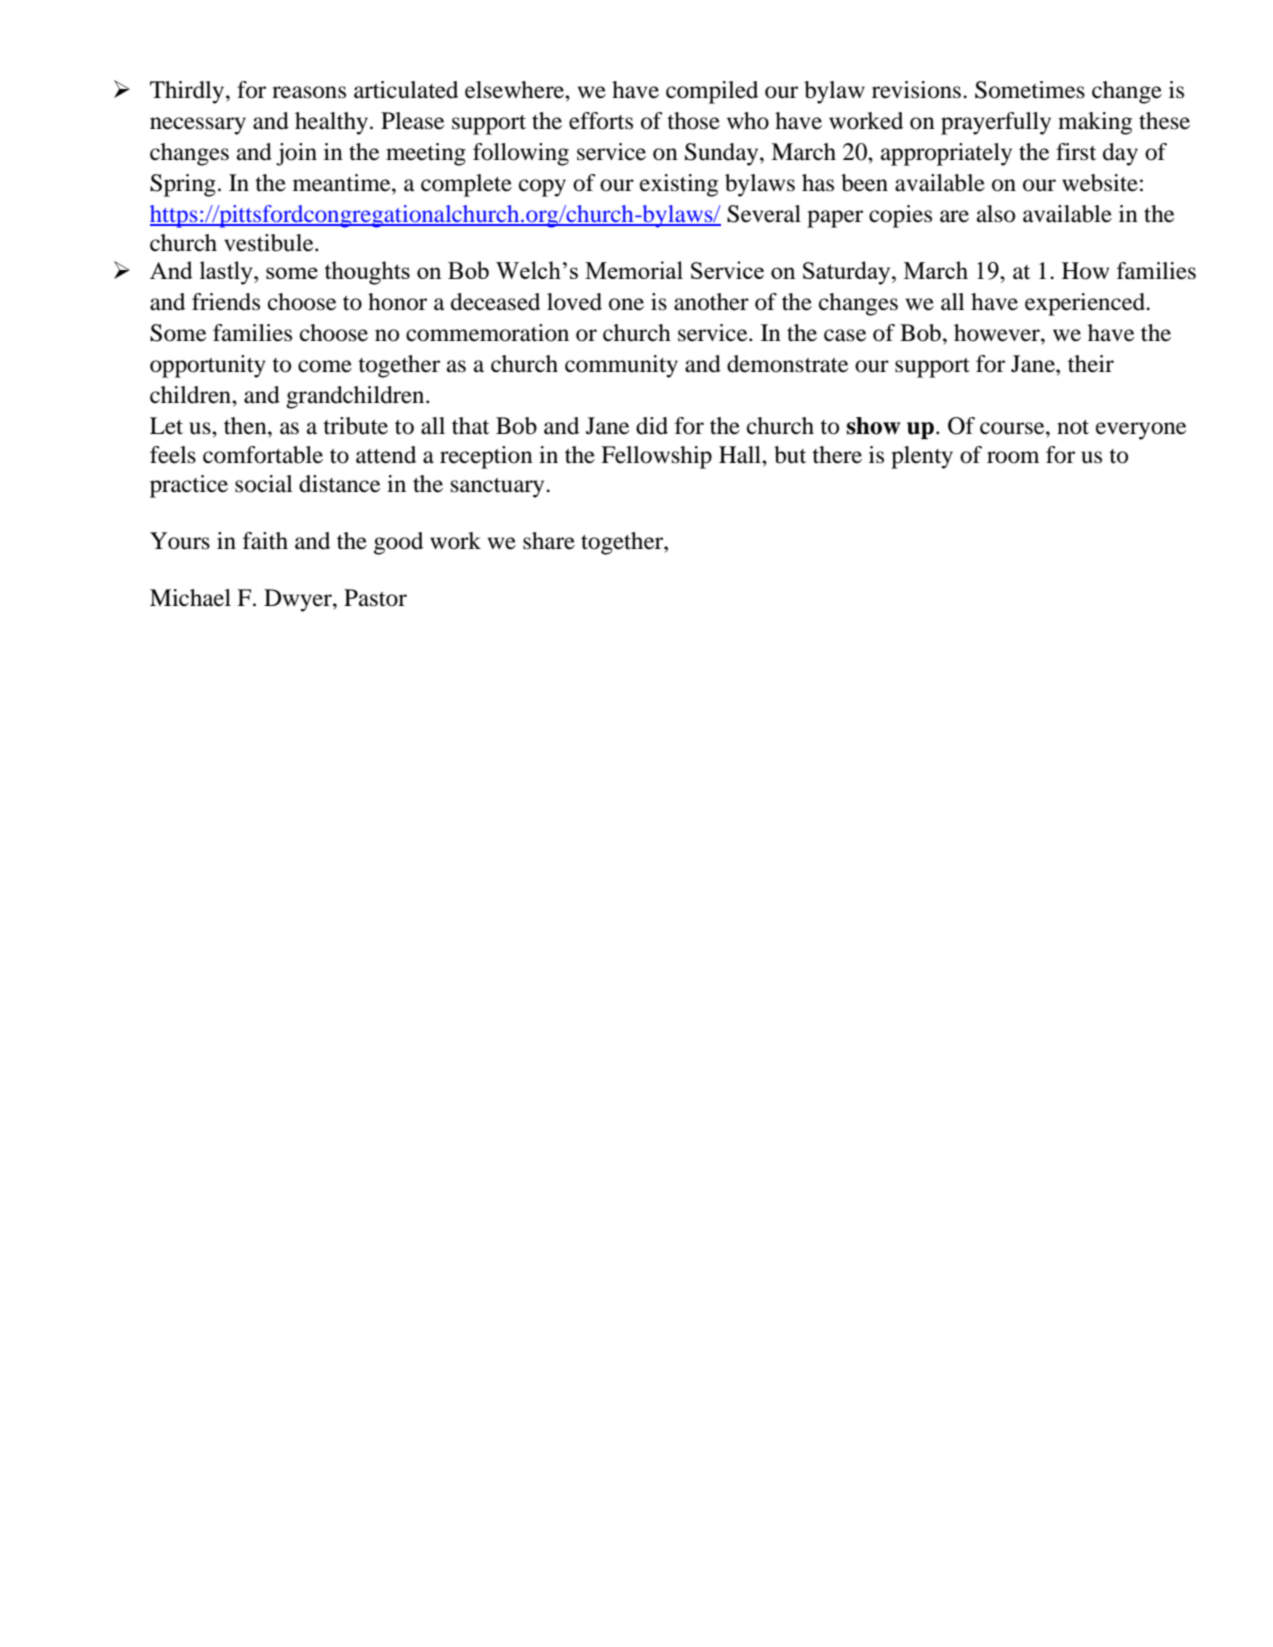 Image resolution: width=1273 pixels, height=1647 pixels. I want to click on reasons, so click(309, 92).
